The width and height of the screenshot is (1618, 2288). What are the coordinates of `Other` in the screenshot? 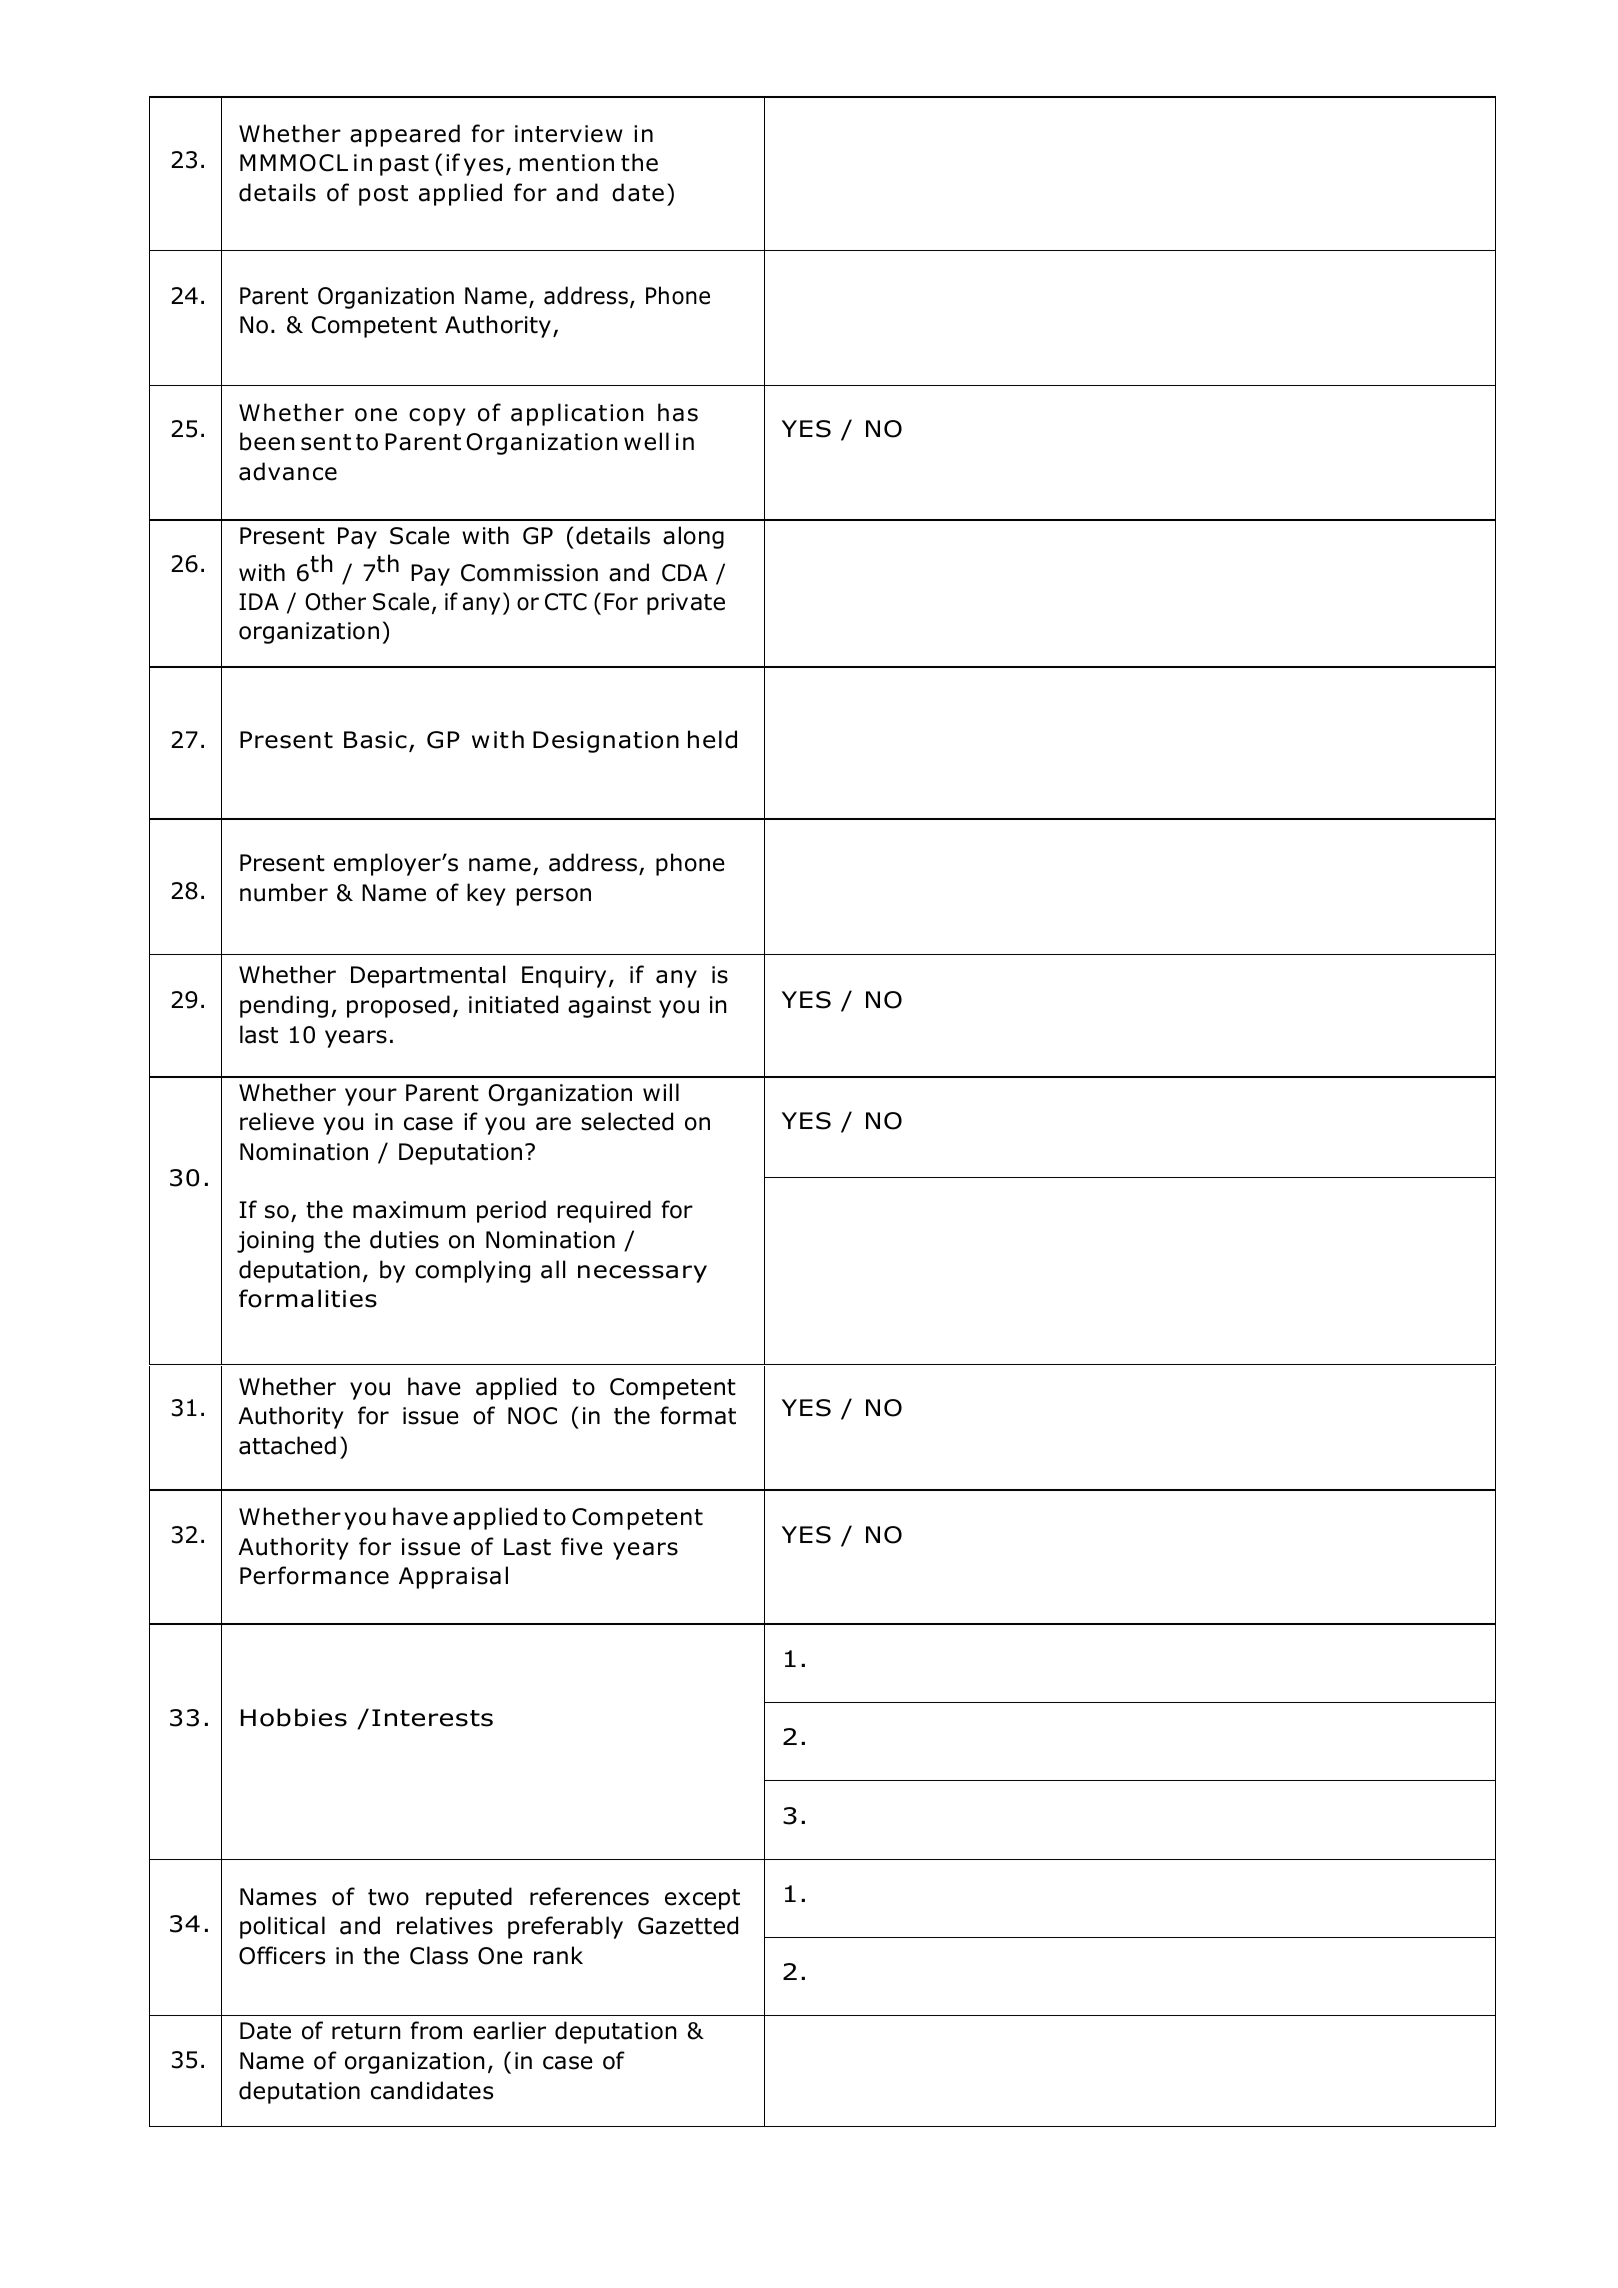 It's located at (335, 601).
